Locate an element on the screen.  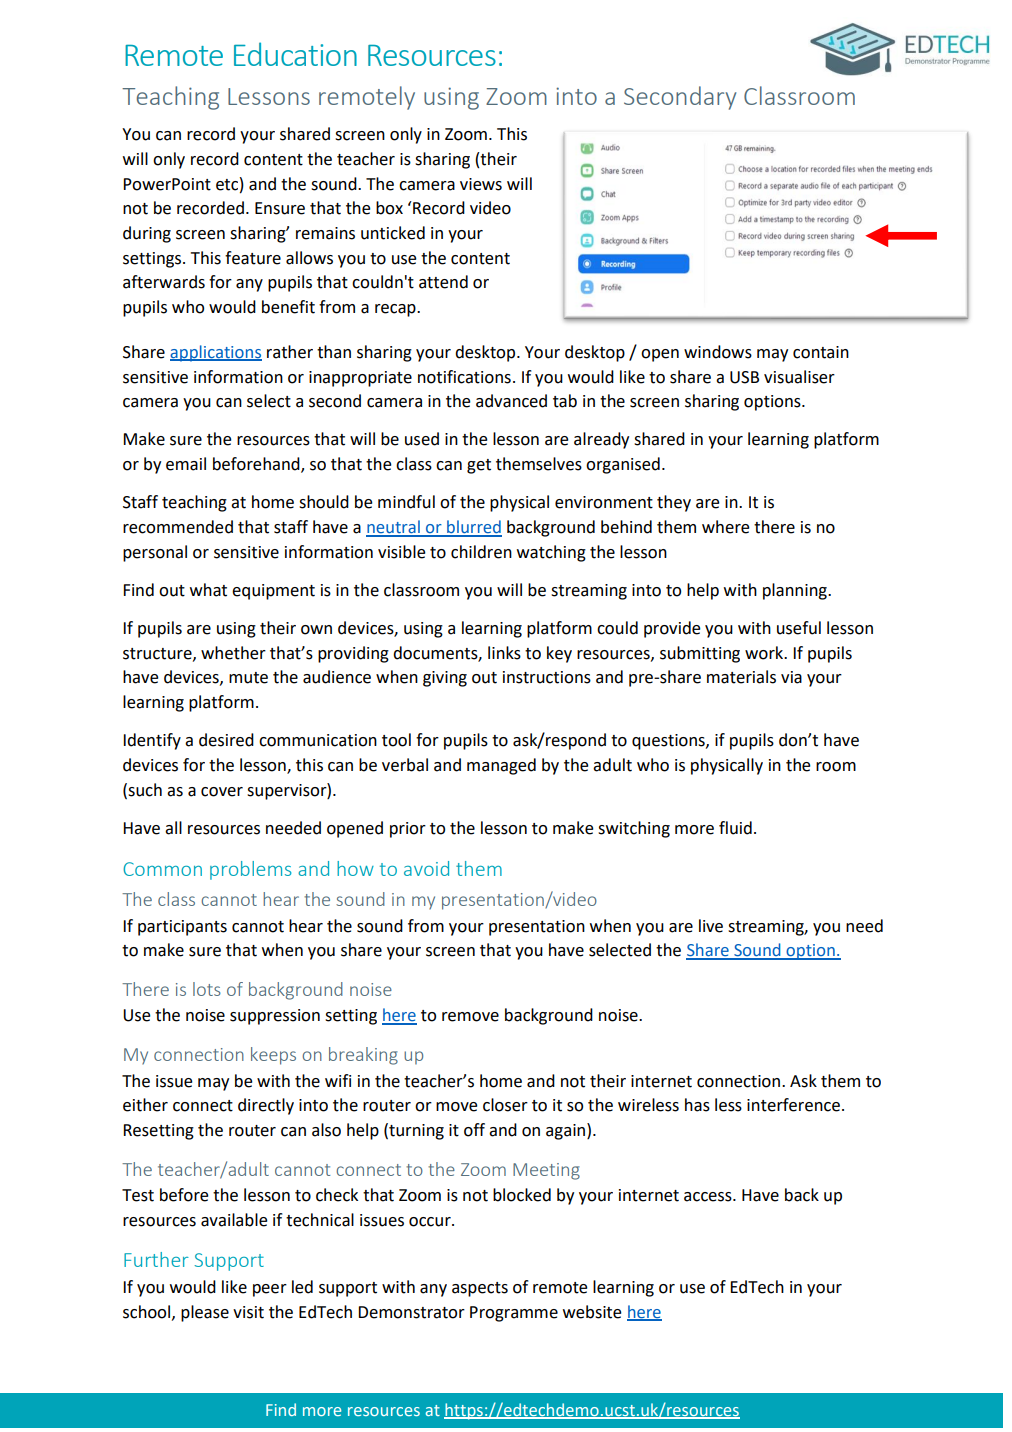
notifications is located at coordinates (464, 377).
